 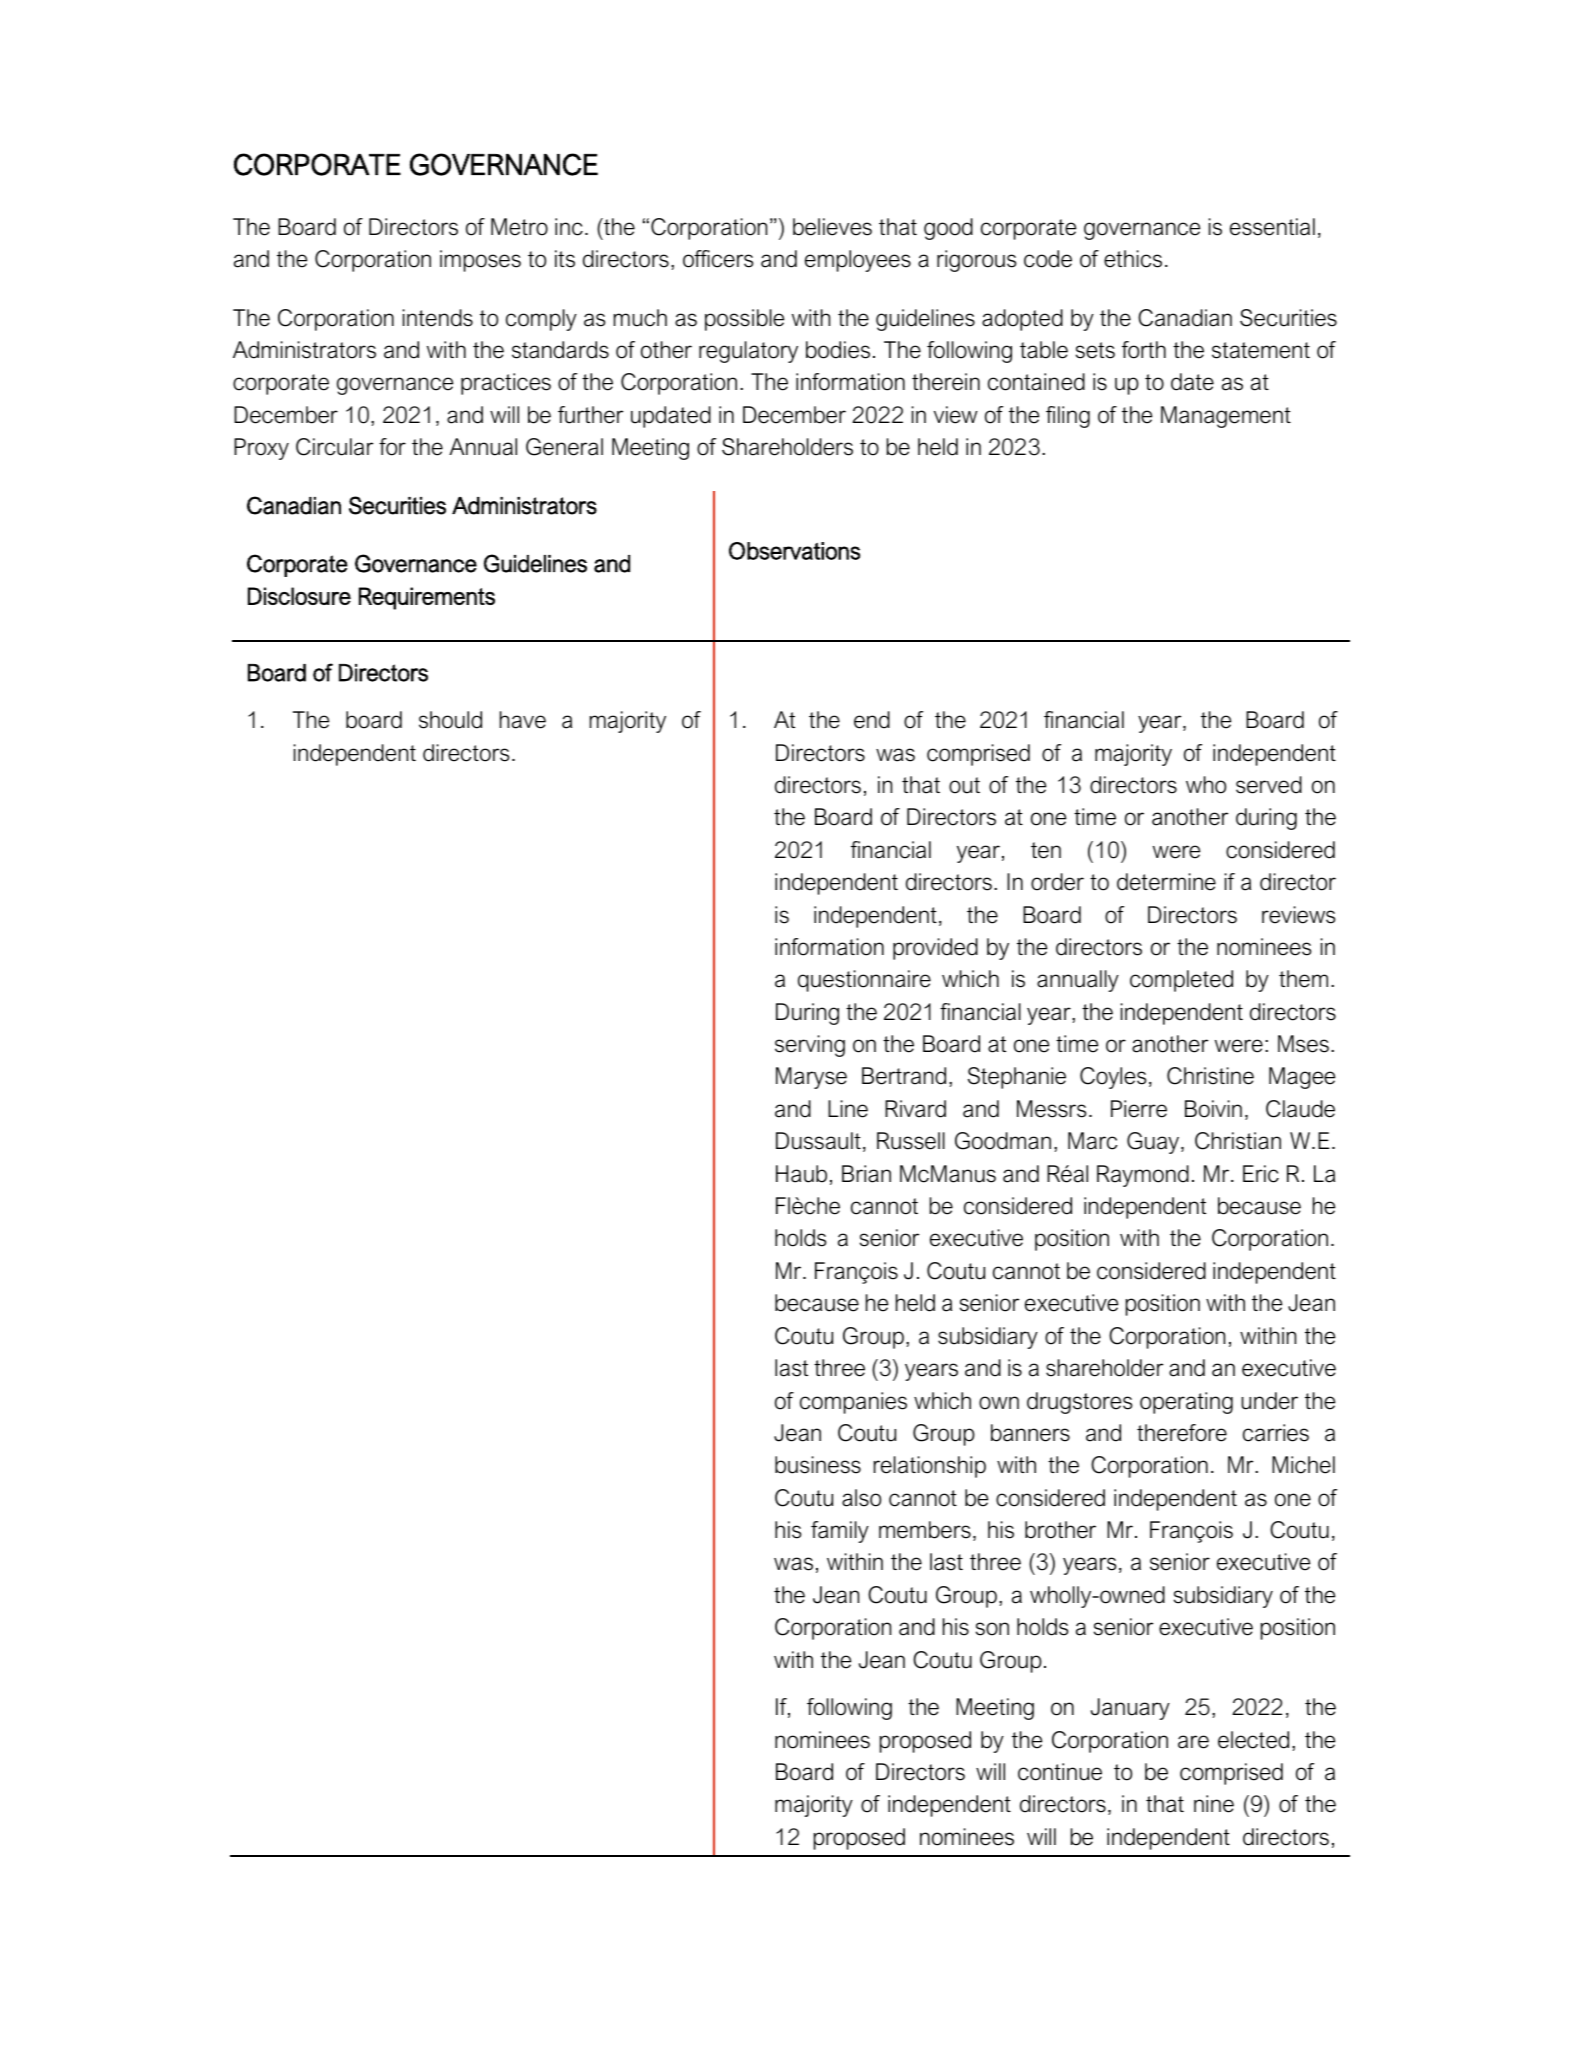 I want to click on business, so click(x=818, y=1465).
